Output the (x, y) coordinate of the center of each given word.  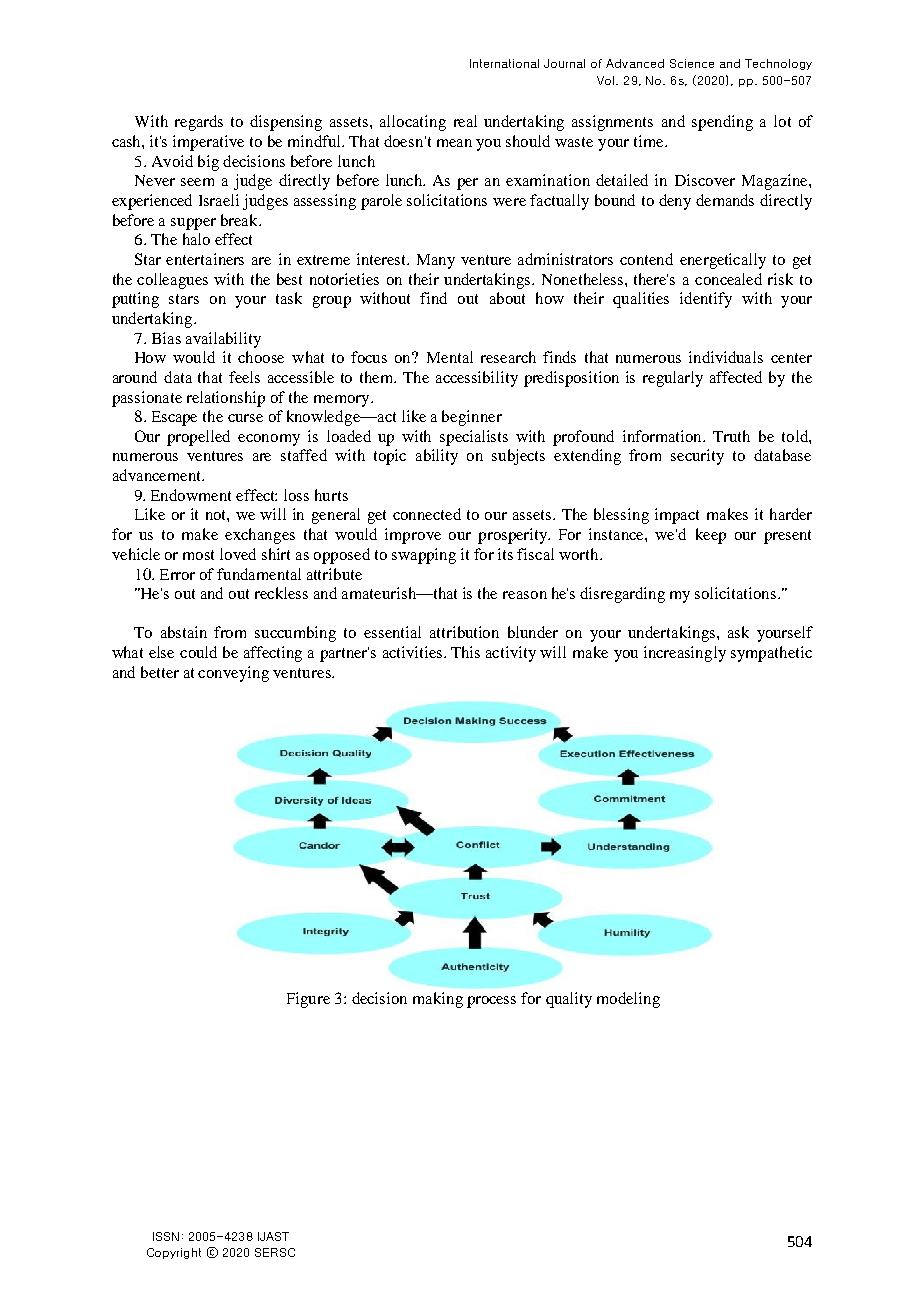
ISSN (166, 1236)
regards (199, 123)
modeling (628, 1000)
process (491, 1002)
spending (722, 123)
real (465, 121)
